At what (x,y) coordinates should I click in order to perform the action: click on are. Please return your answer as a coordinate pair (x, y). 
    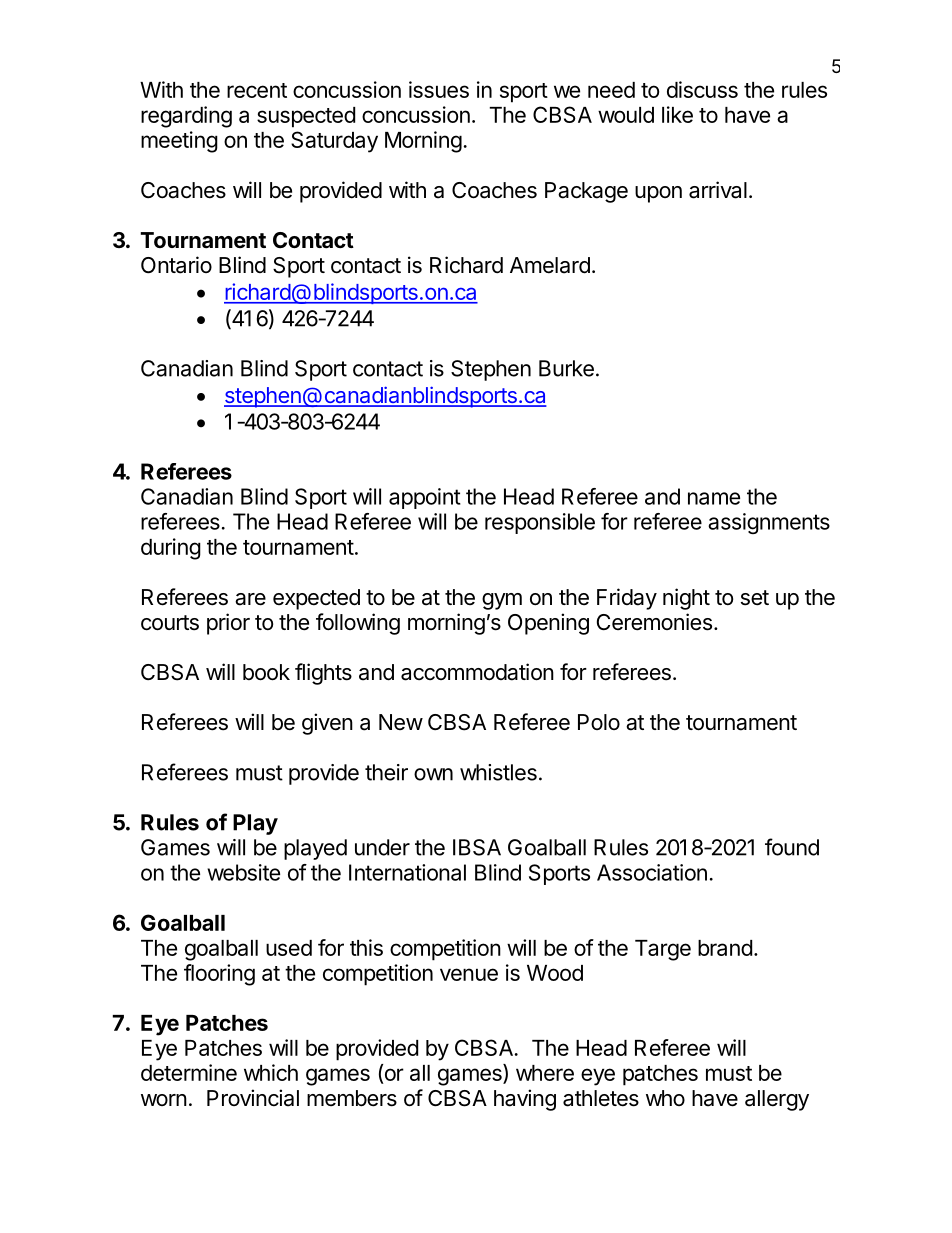
    Looking at the image, I should click on (250, 599).
